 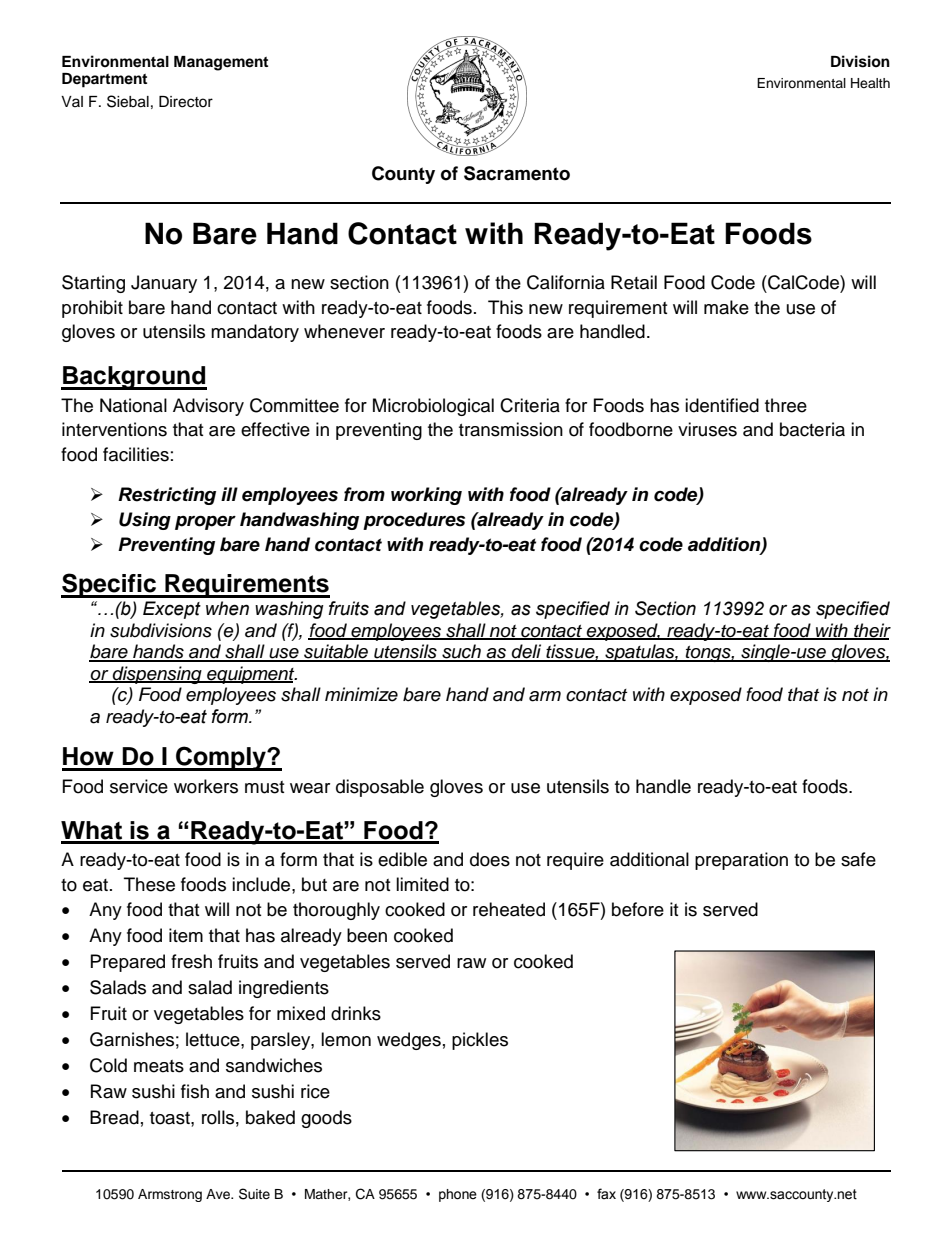 What do you see at coordinates (517, 173) in the page?
I see `Sacramento` at bounding box center [517, 173].
